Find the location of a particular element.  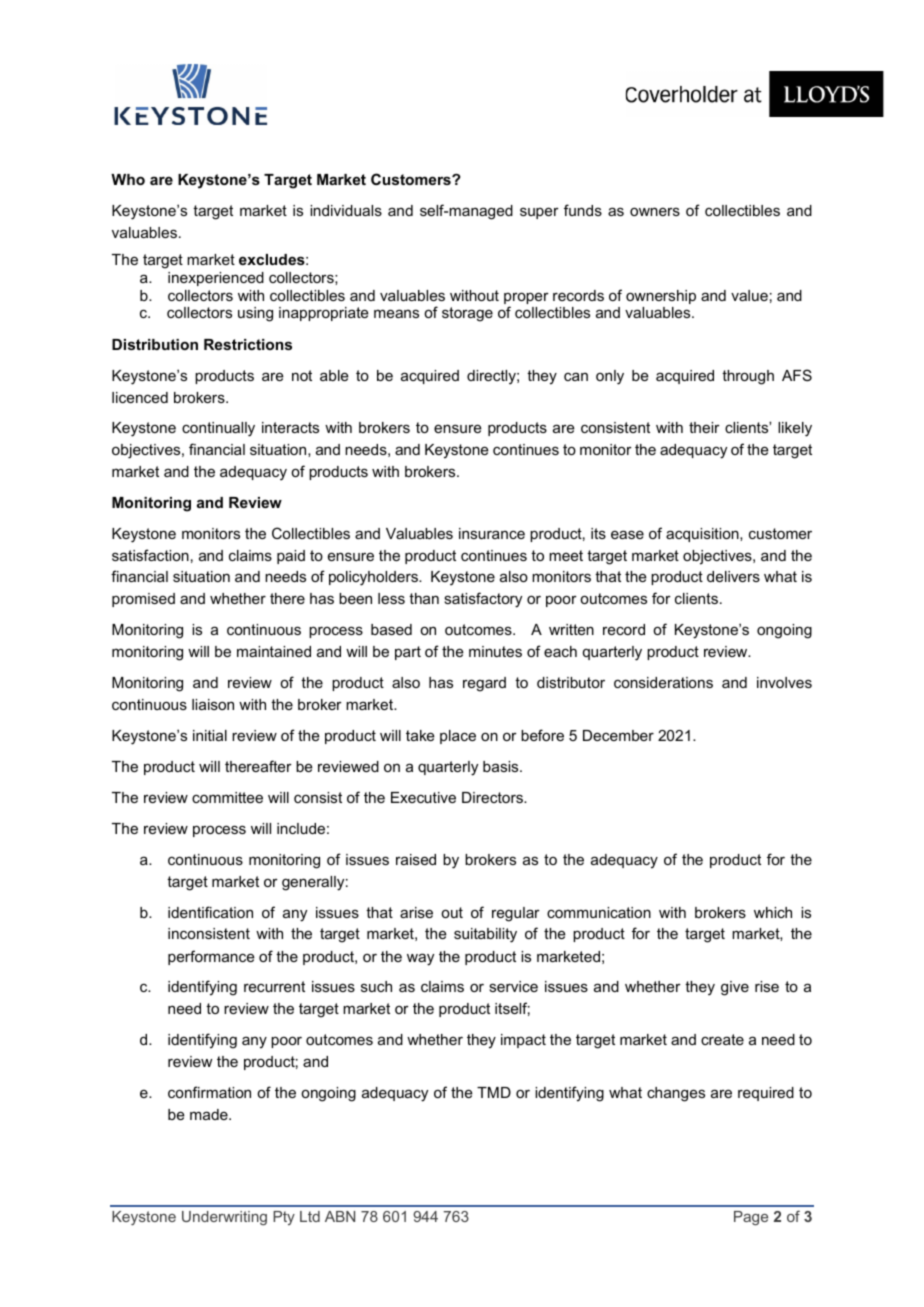

considerations is located at coordinates (663, 682).
